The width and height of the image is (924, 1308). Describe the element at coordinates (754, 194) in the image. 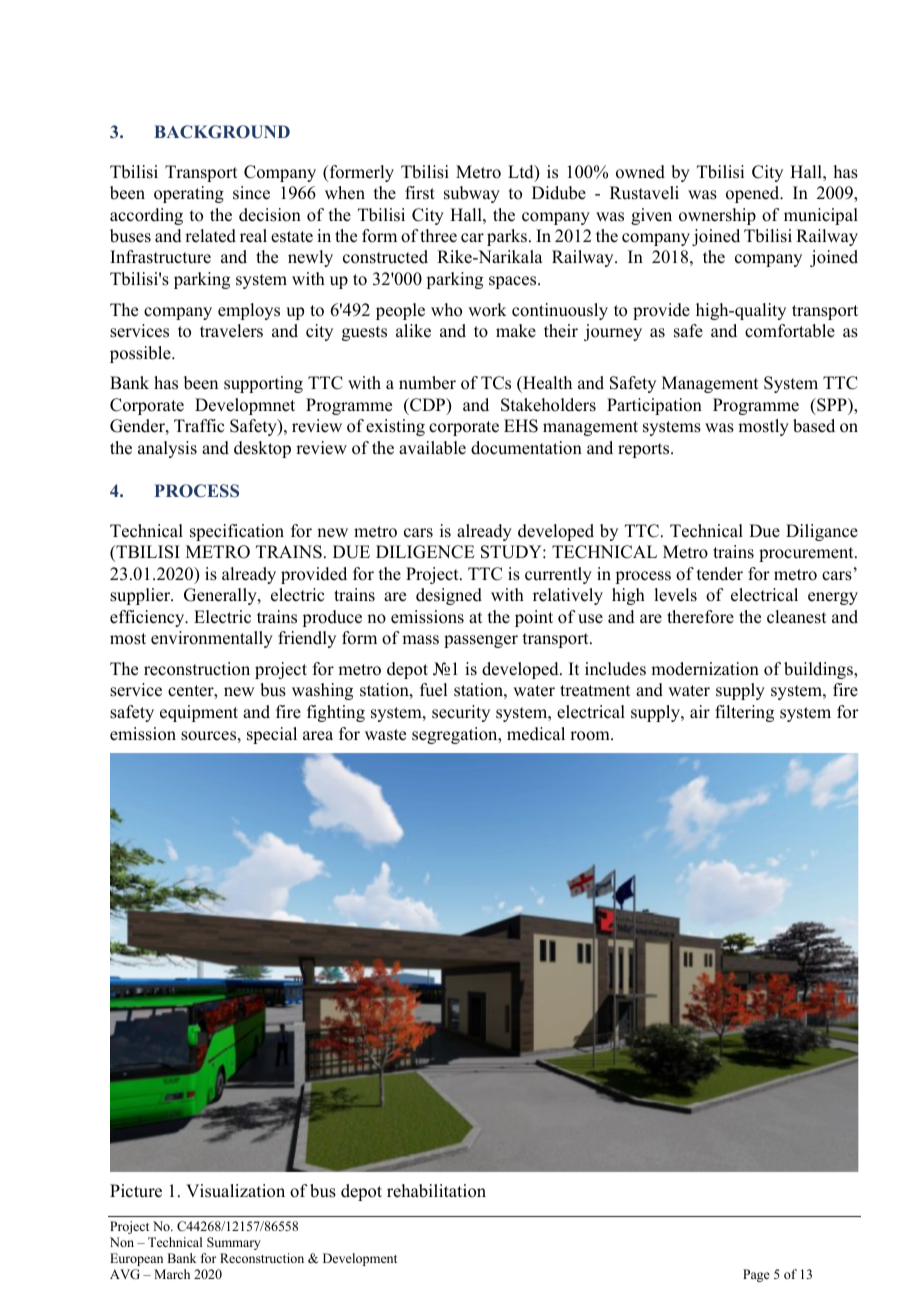

I see `opened` at that location.
